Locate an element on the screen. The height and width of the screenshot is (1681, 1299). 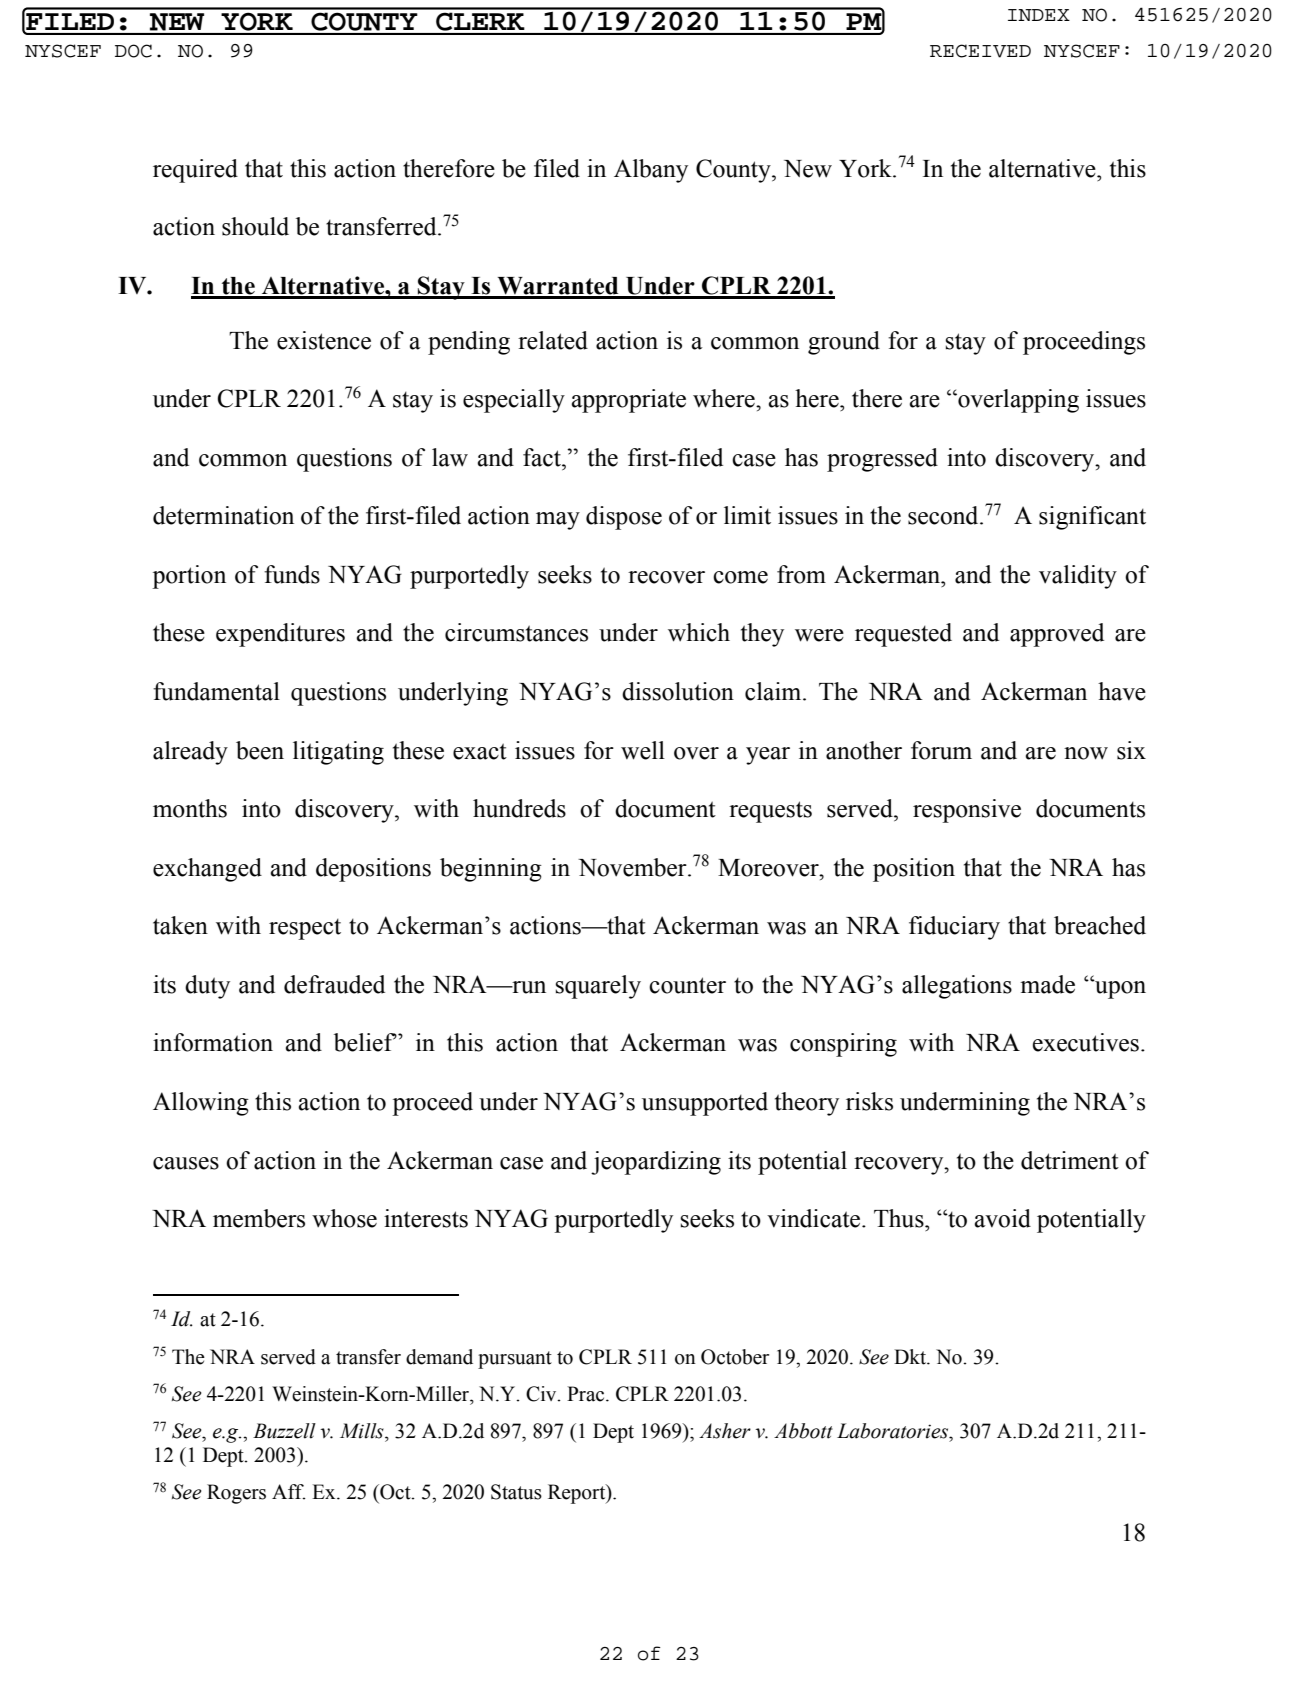
well is located at coordinates (643, 750).
